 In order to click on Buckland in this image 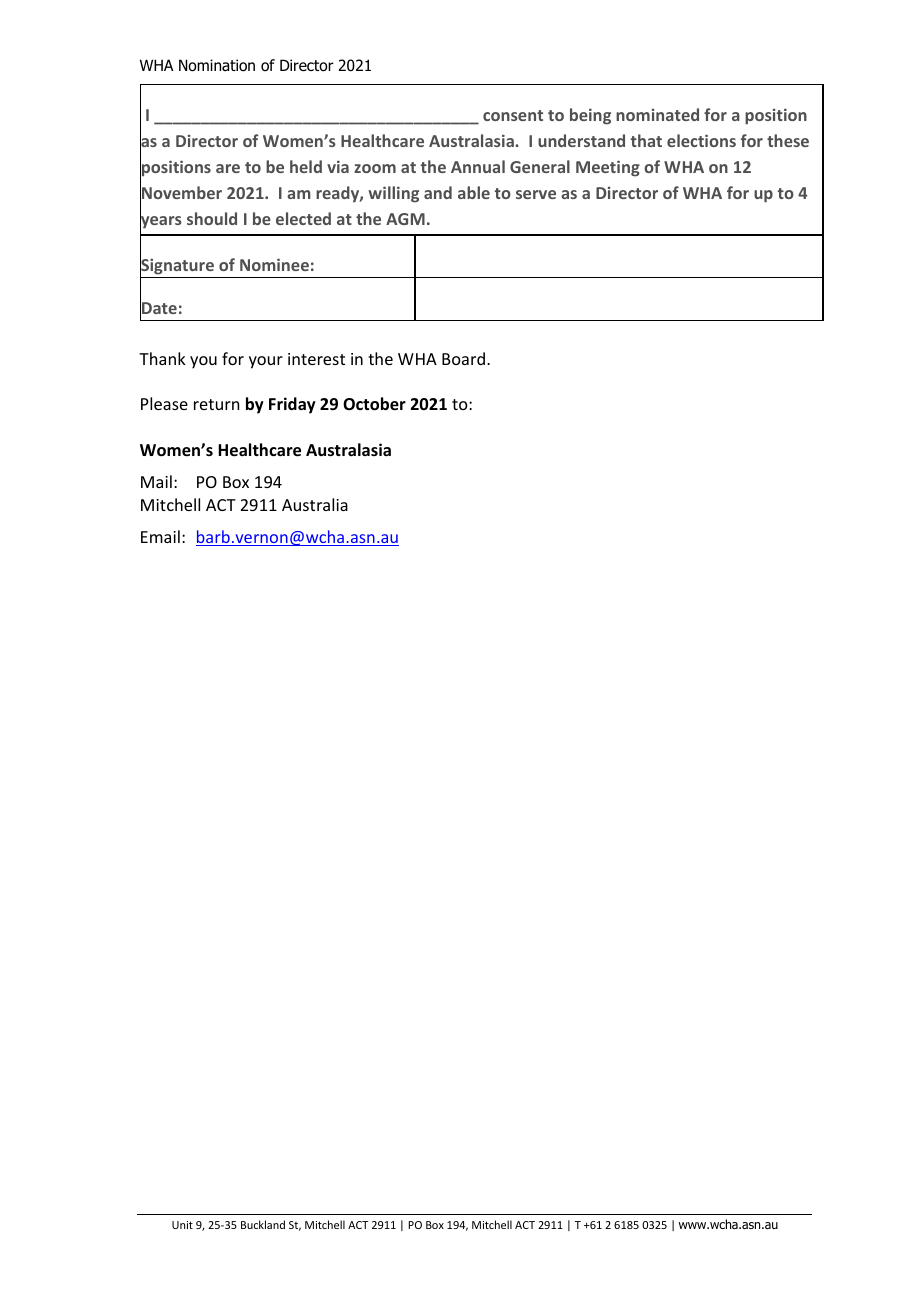, I will do `click(263, 1224)`.
